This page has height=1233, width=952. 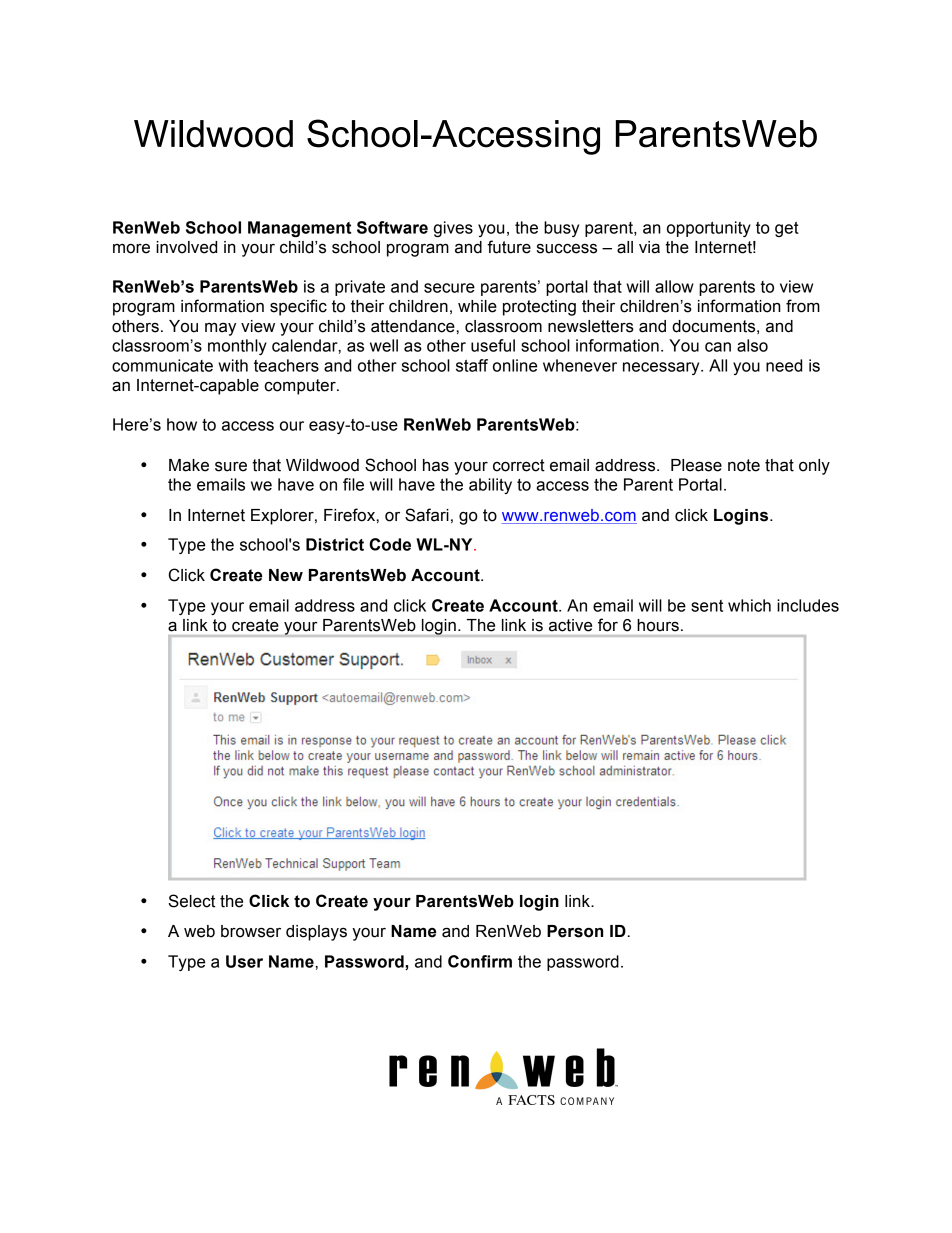 What do you see at coordinates (709, 229) in the page?
I see `opportunity` at bounding box center [709, 229].
